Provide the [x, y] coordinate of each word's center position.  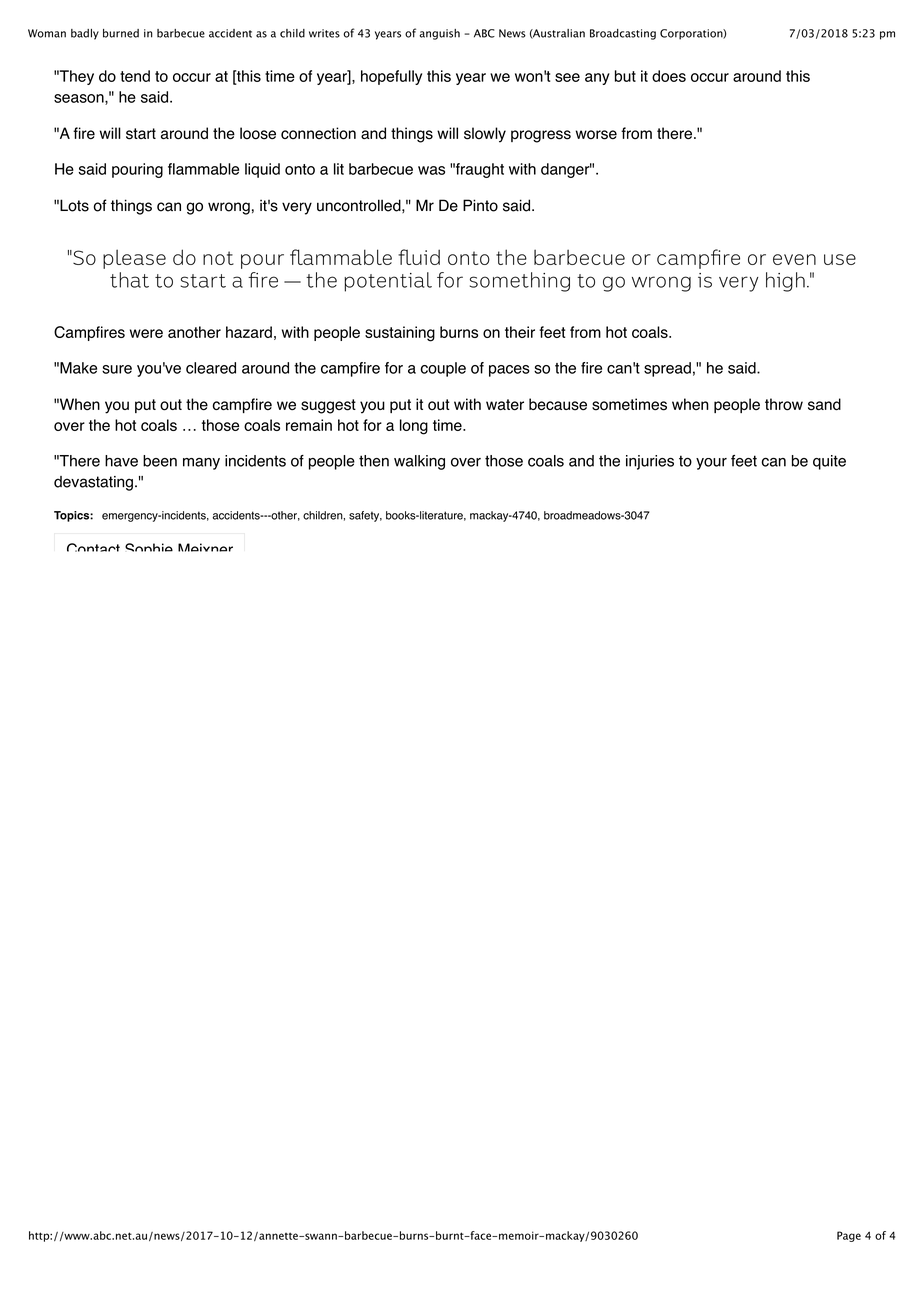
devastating [93, 483]
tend [135, 76]
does [669, 76]
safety [365, 516]
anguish [439, 34]
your [711, 464]
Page [849, 1236]
